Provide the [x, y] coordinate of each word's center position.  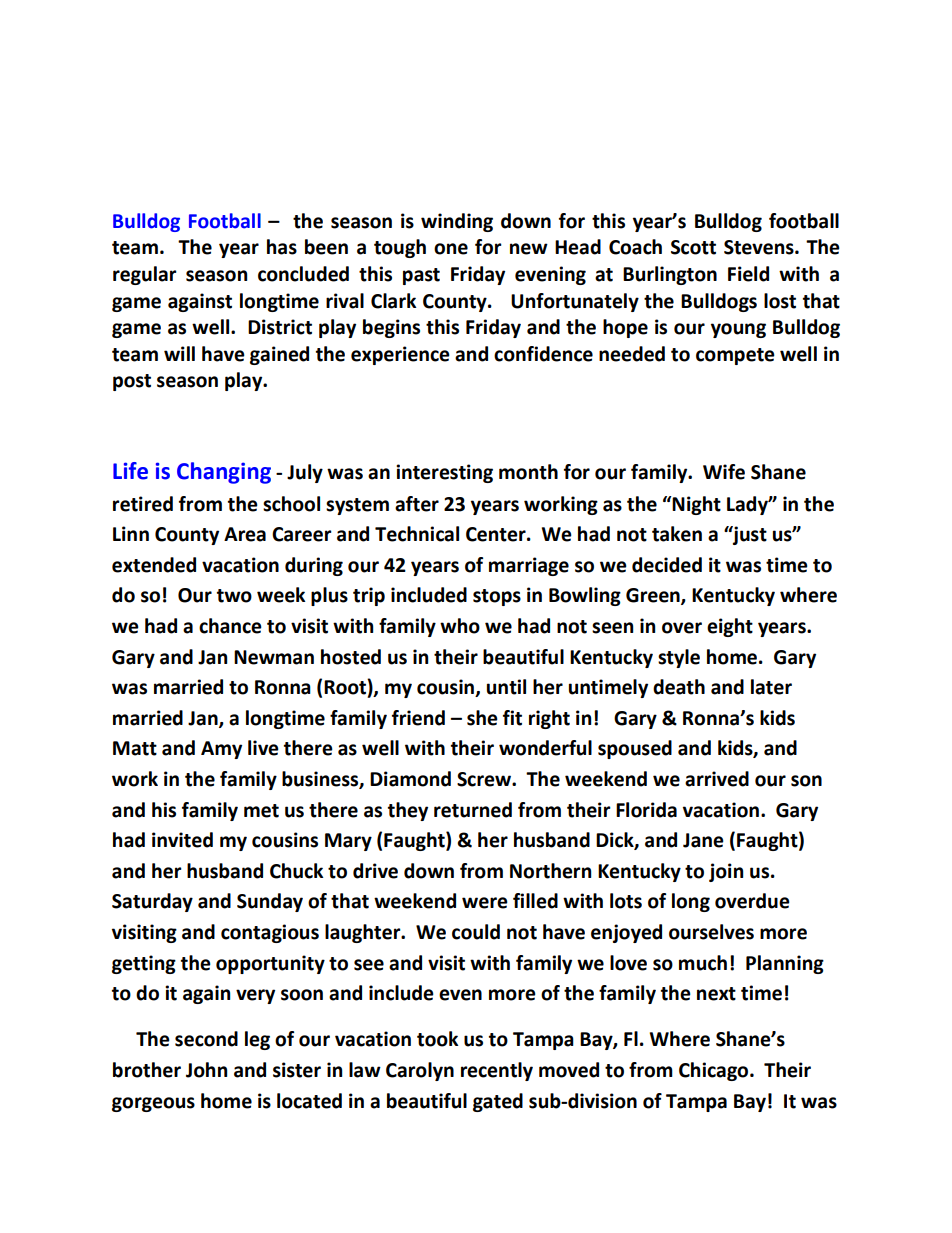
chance [230, 626]
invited [182, 840]
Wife [724, 472]
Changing [224, 473]
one [451, 249]
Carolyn [420, 1071]
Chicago [715, 1071]
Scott [693, 247]
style [679, 658]
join [726, 872]
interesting [444, 473]
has [282, 247]
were [485, 903]
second [206, 1039]
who [460, 626]
